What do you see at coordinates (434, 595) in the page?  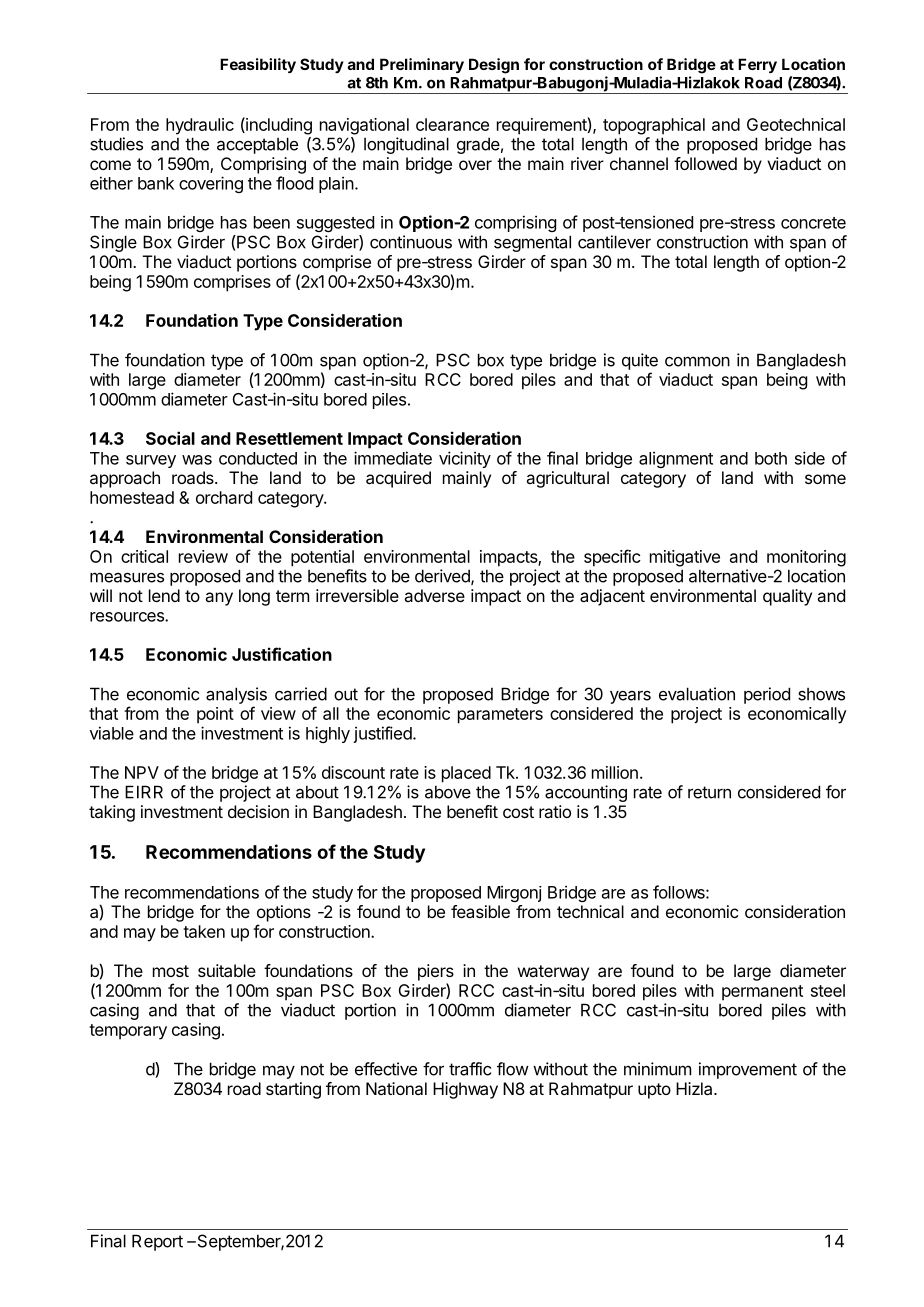 I see `adverse` at bounding box center [434, 595].
